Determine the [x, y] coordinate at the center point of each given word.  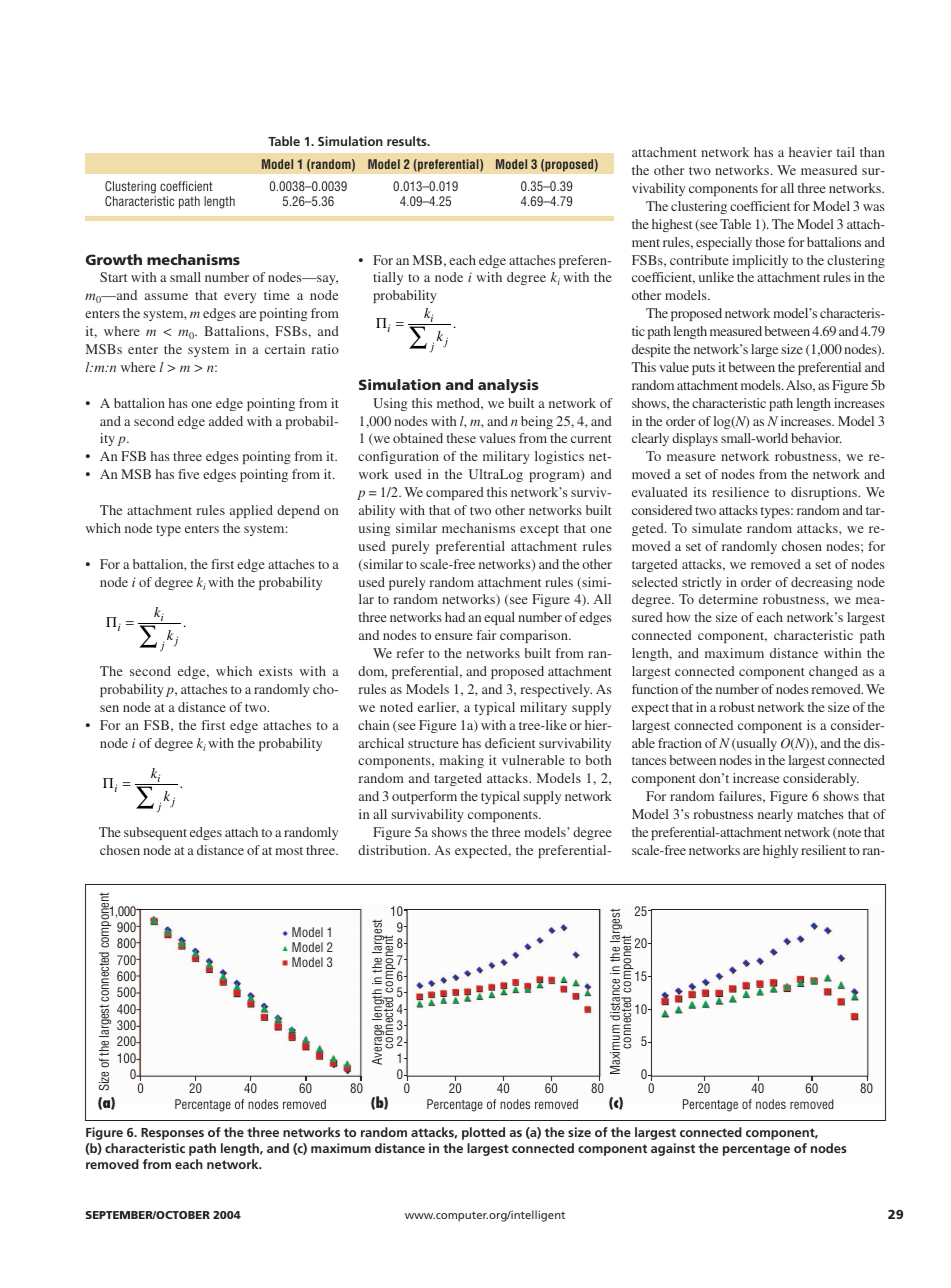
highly [780, 851]
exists [276, 671]
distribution [393, 850]
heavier [810, 152]
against [673, 1149]
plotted [483, 1133]
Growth [114, 259]
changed [833, 672]
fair [486, 635]
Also [800, 386]
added [226, 421]
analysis [508, 386]
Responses [172, 1134]
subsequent [155, 833]
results [408, 141]
